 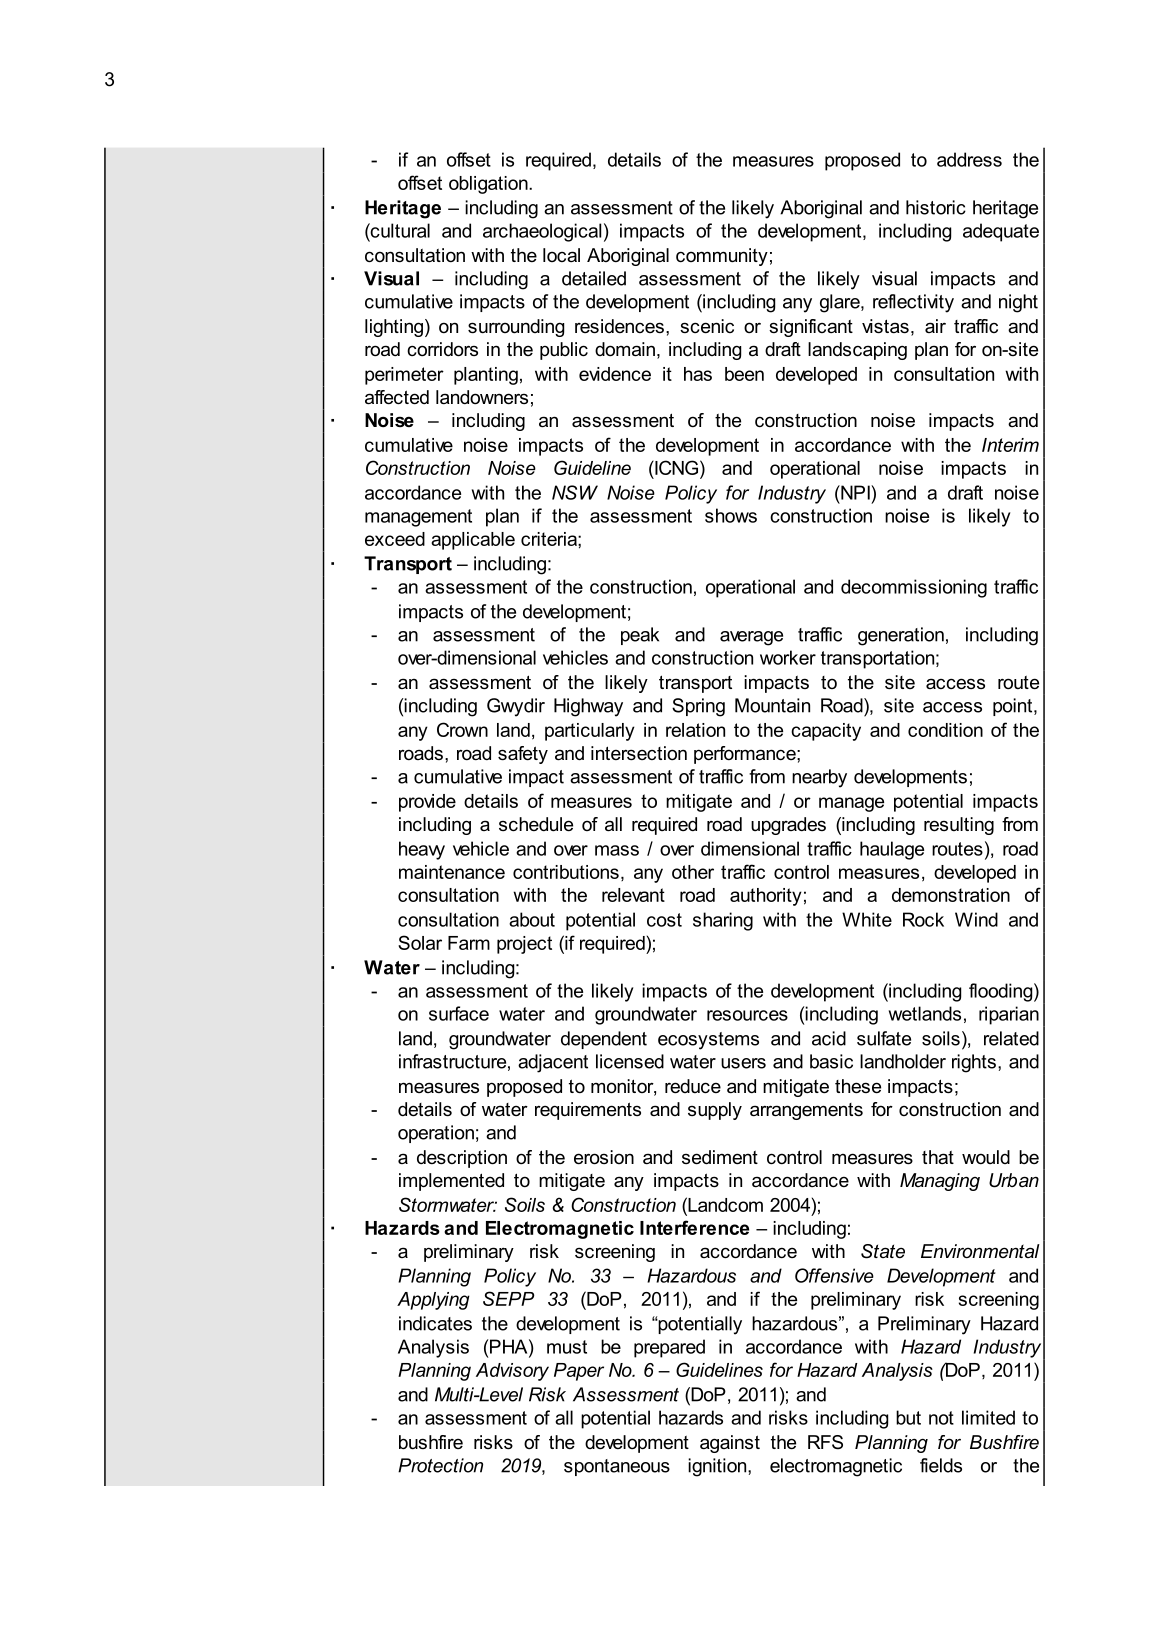 What do you see at coordinates (730, 1444) in the image?
I see `against` at bounding box center [730, 1444].
